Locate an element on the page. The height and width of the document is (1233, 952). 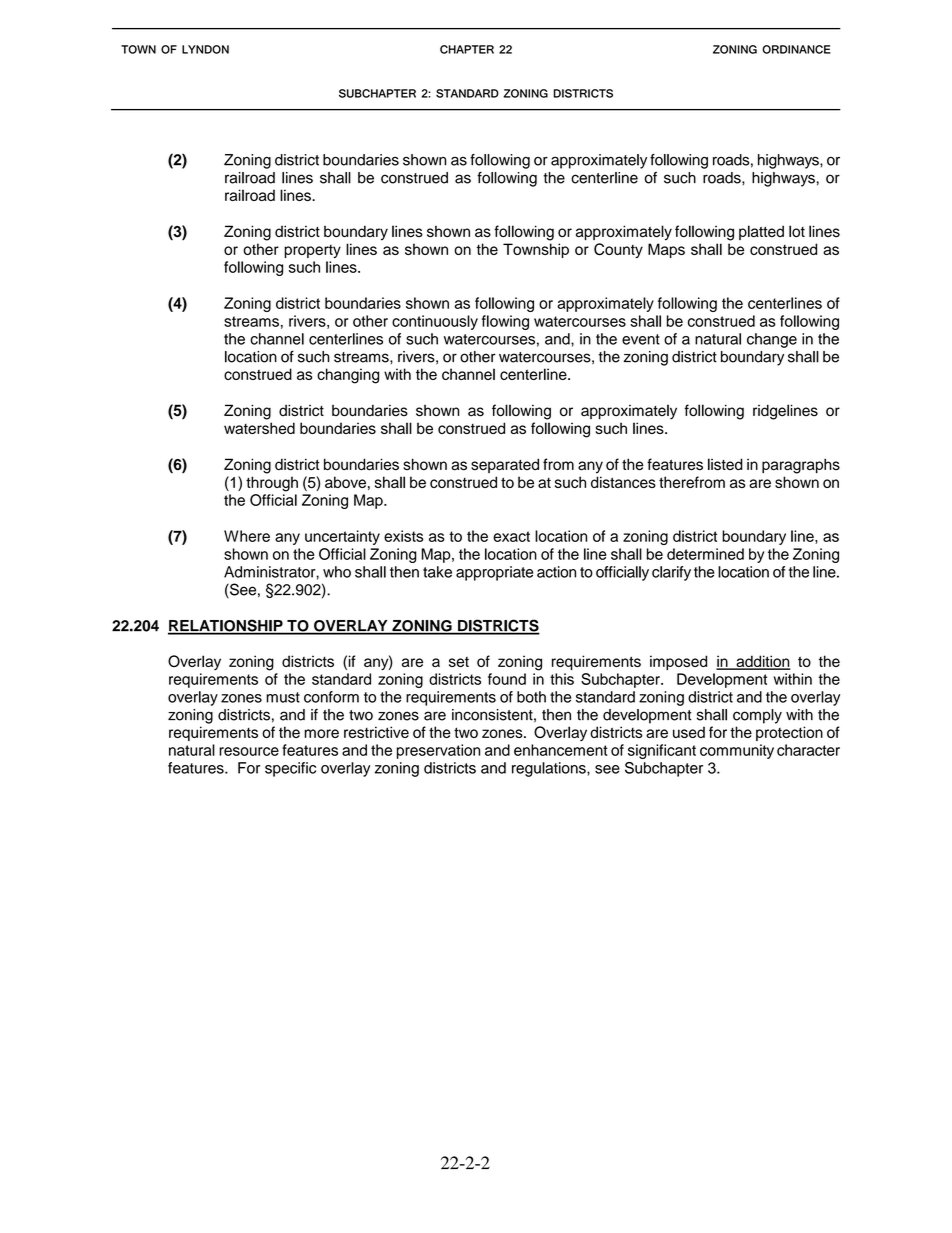
LYNDON is located at coordinates (205, 49).
